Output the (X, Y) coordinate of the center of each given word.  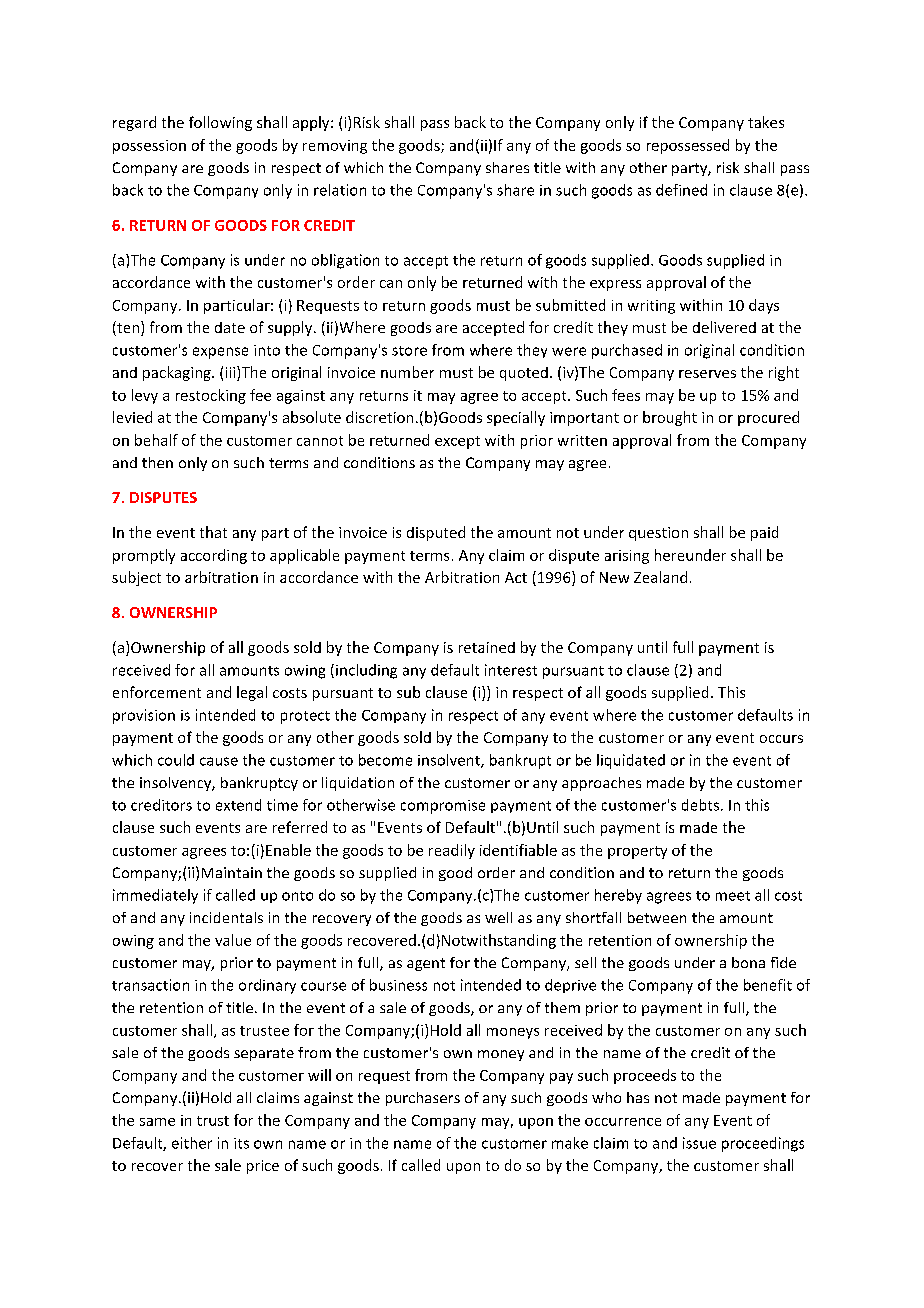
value (233, 940)
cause (219, 761)
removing (335, 147)
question (658, 534)
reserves (707, 374)
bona (748, 962)
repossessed (688, 146)
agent (426, 964)
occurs (781, 739)
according (214, 556)
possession (149, 147)
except (457, 442)
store (409, 351)
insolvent (450, 761)
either (192, 1143)
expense (220, 353)
